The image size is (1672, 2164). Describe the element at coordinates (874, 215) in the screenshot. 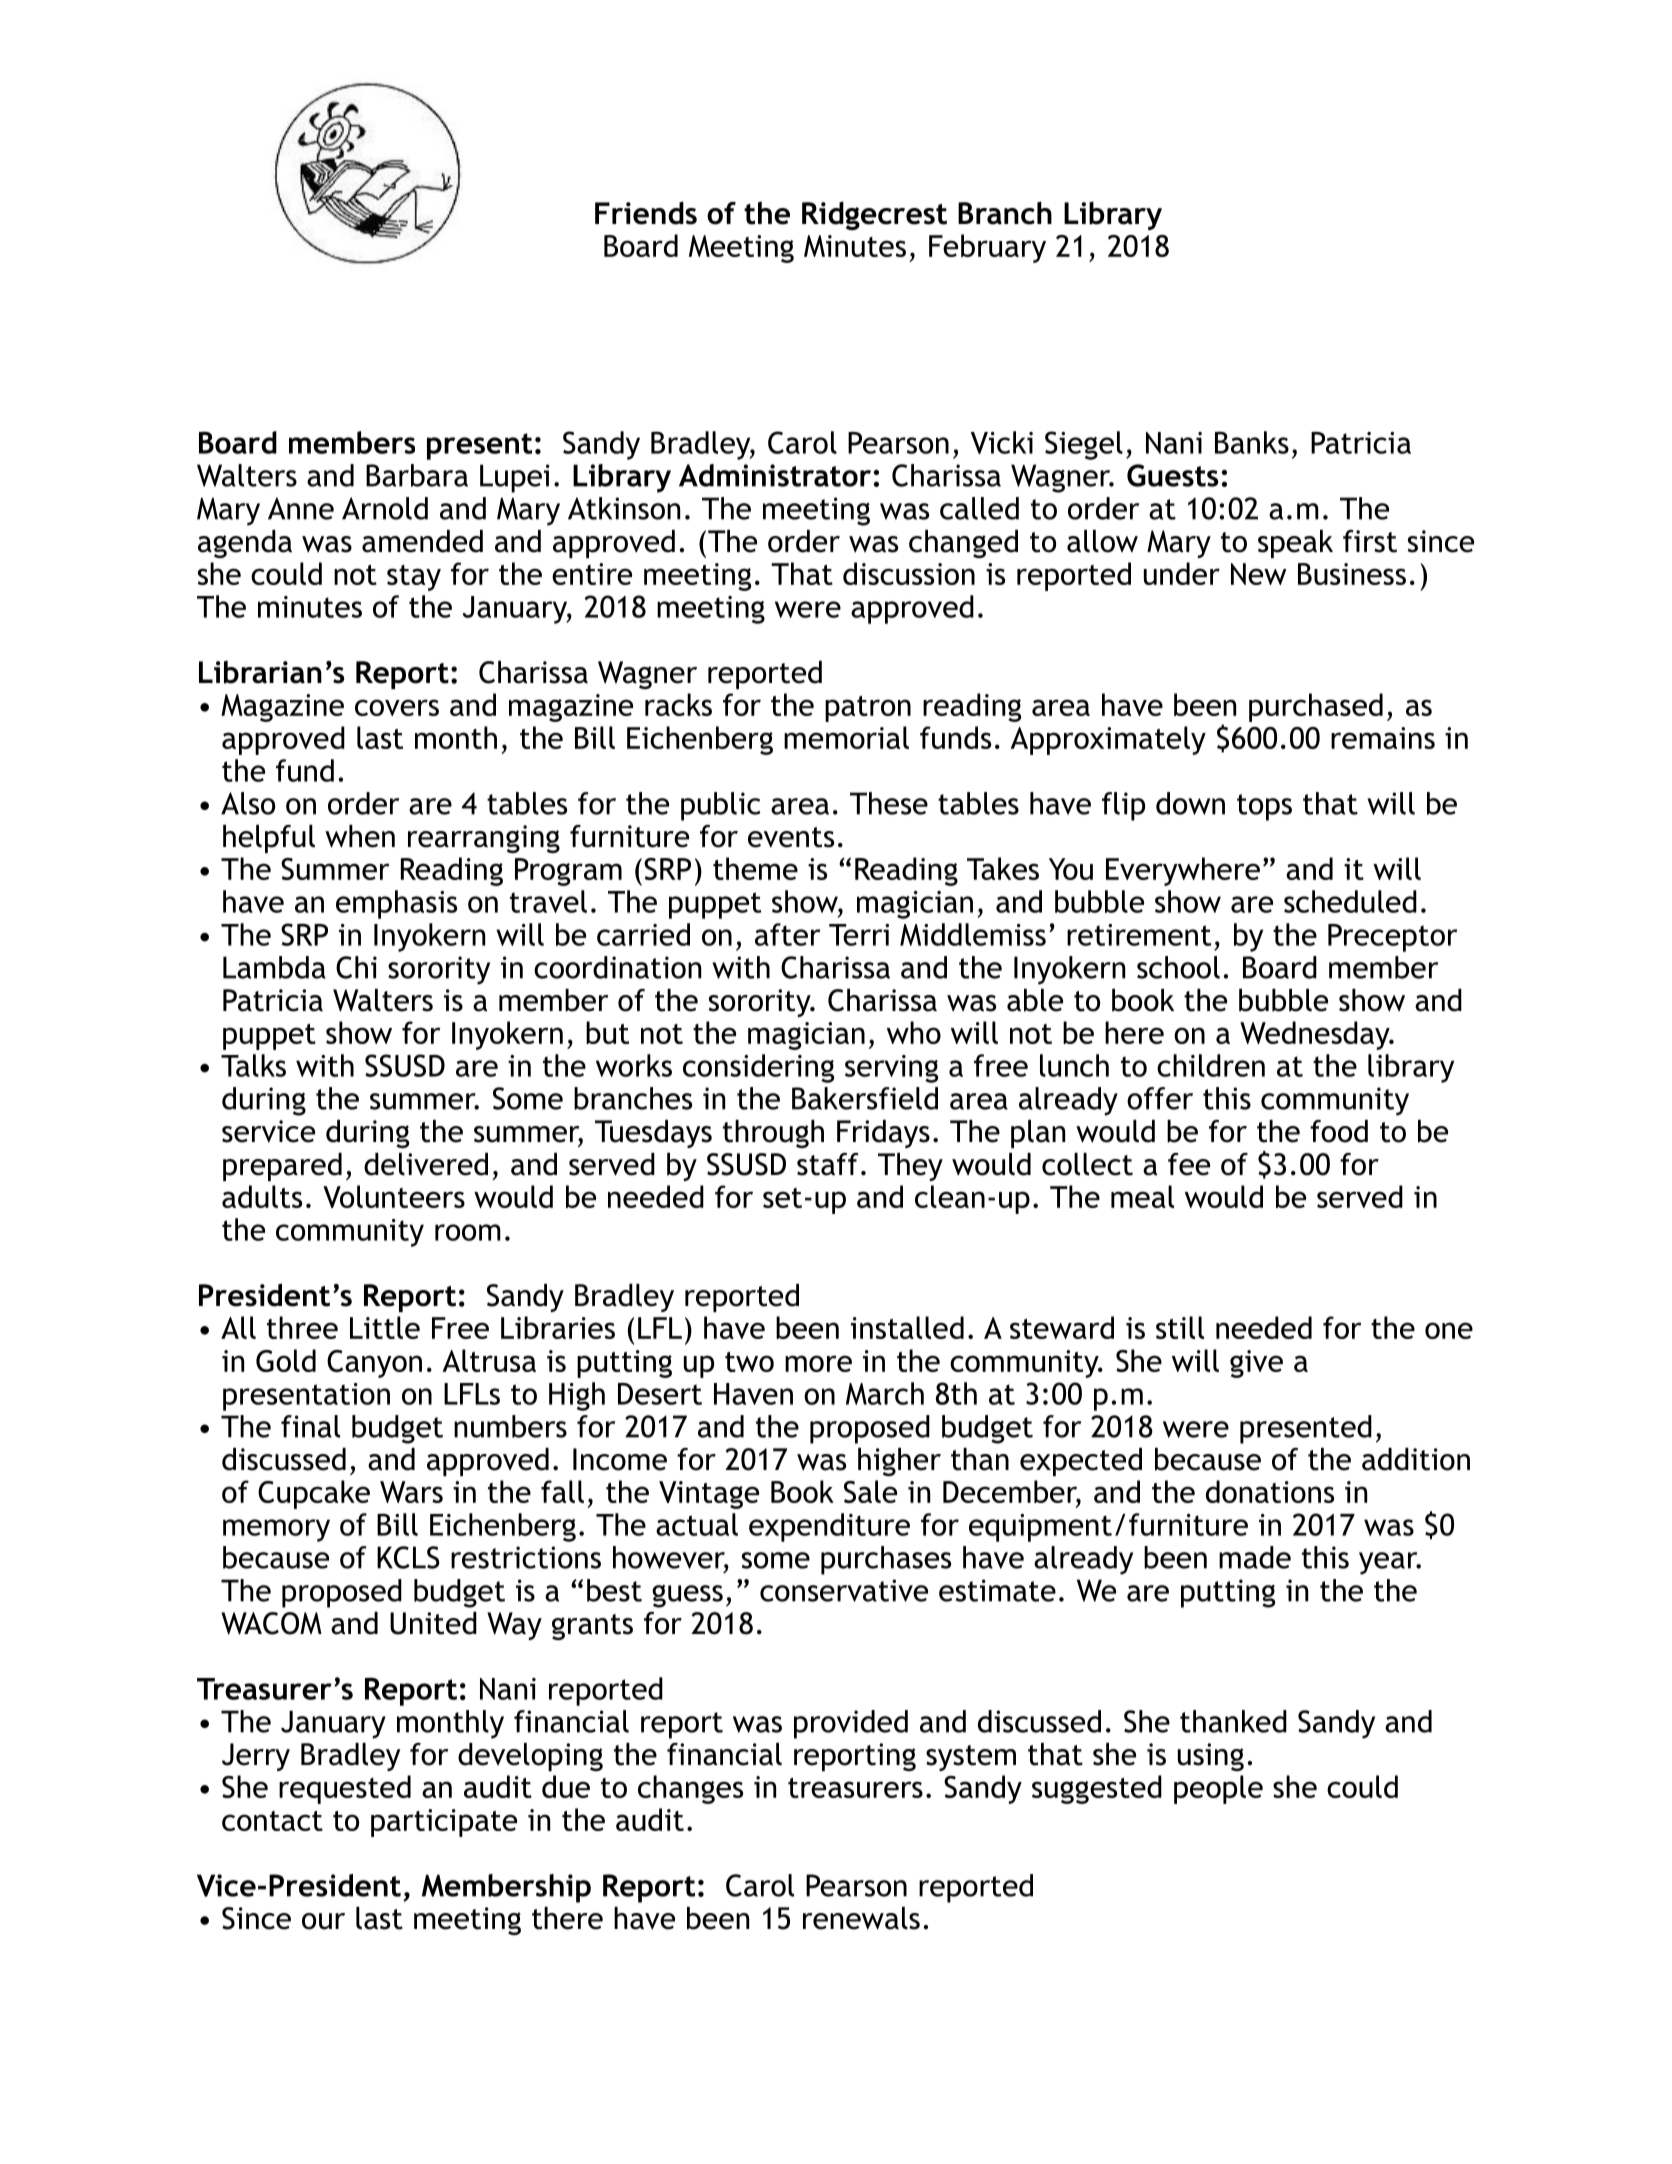

I see `Ridgecrest` at that location.
